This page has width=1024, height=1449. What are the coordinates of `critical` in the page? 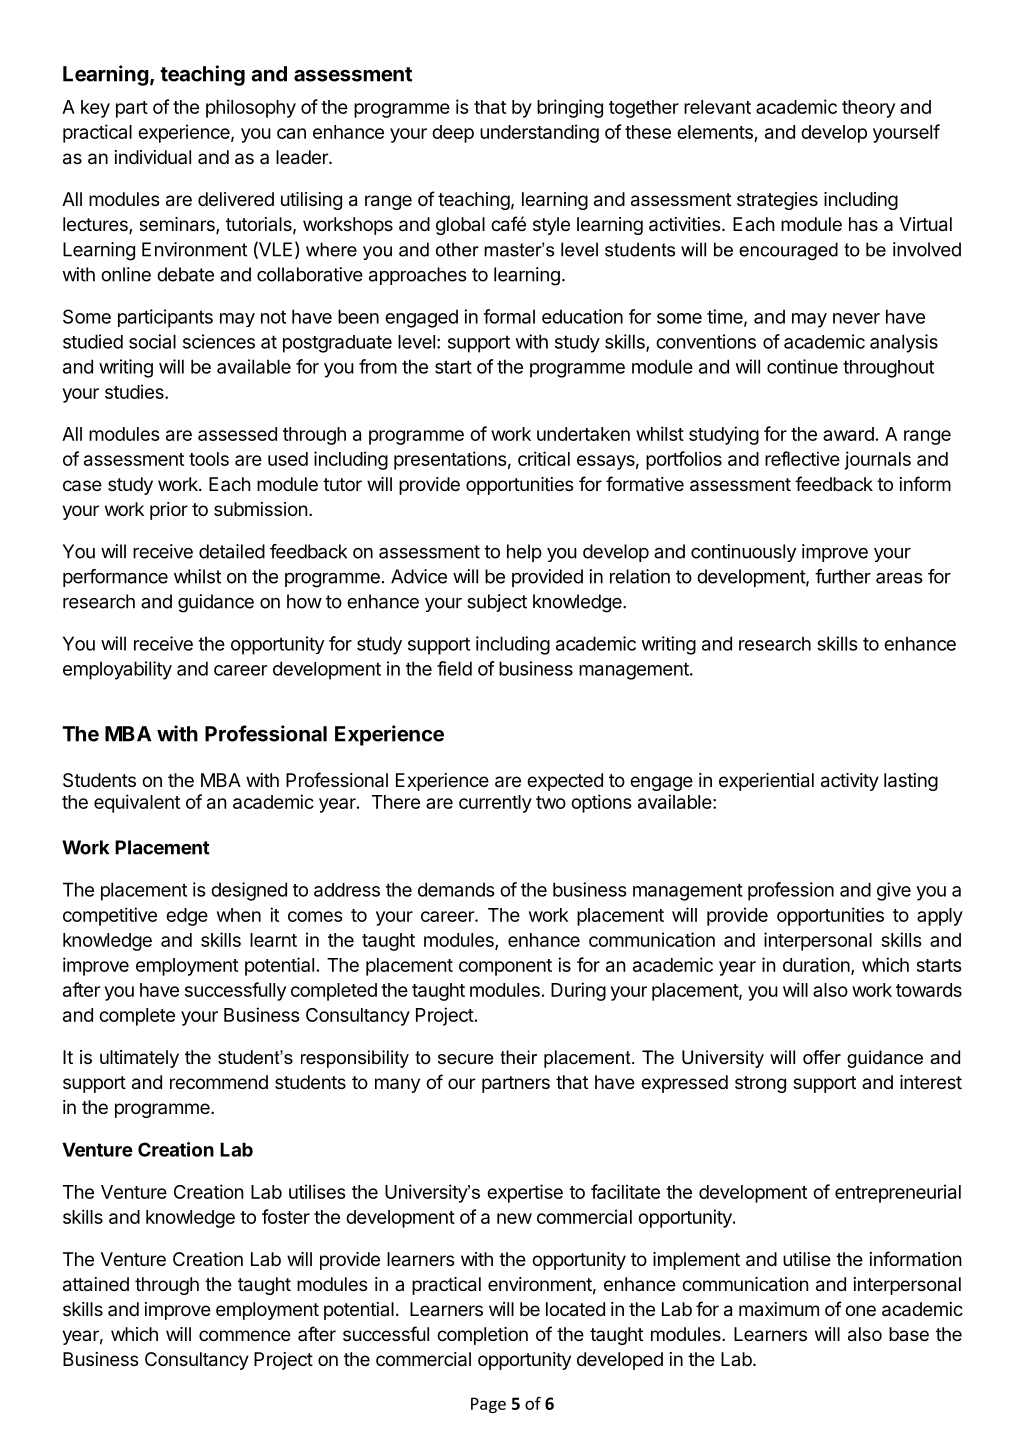 It's located at (544, 458).
